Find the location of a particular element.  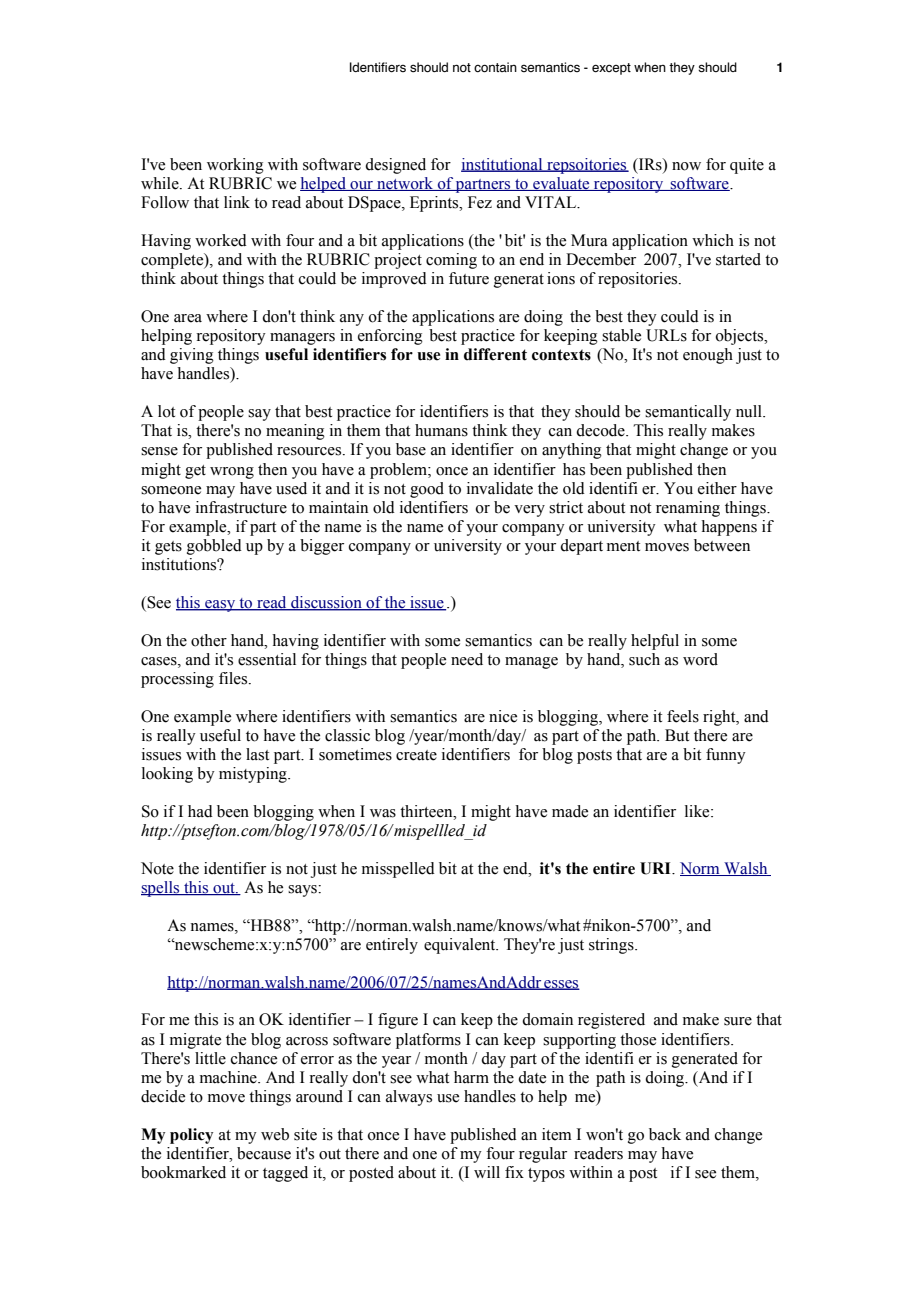

need is located at coordinates (467, 659).
